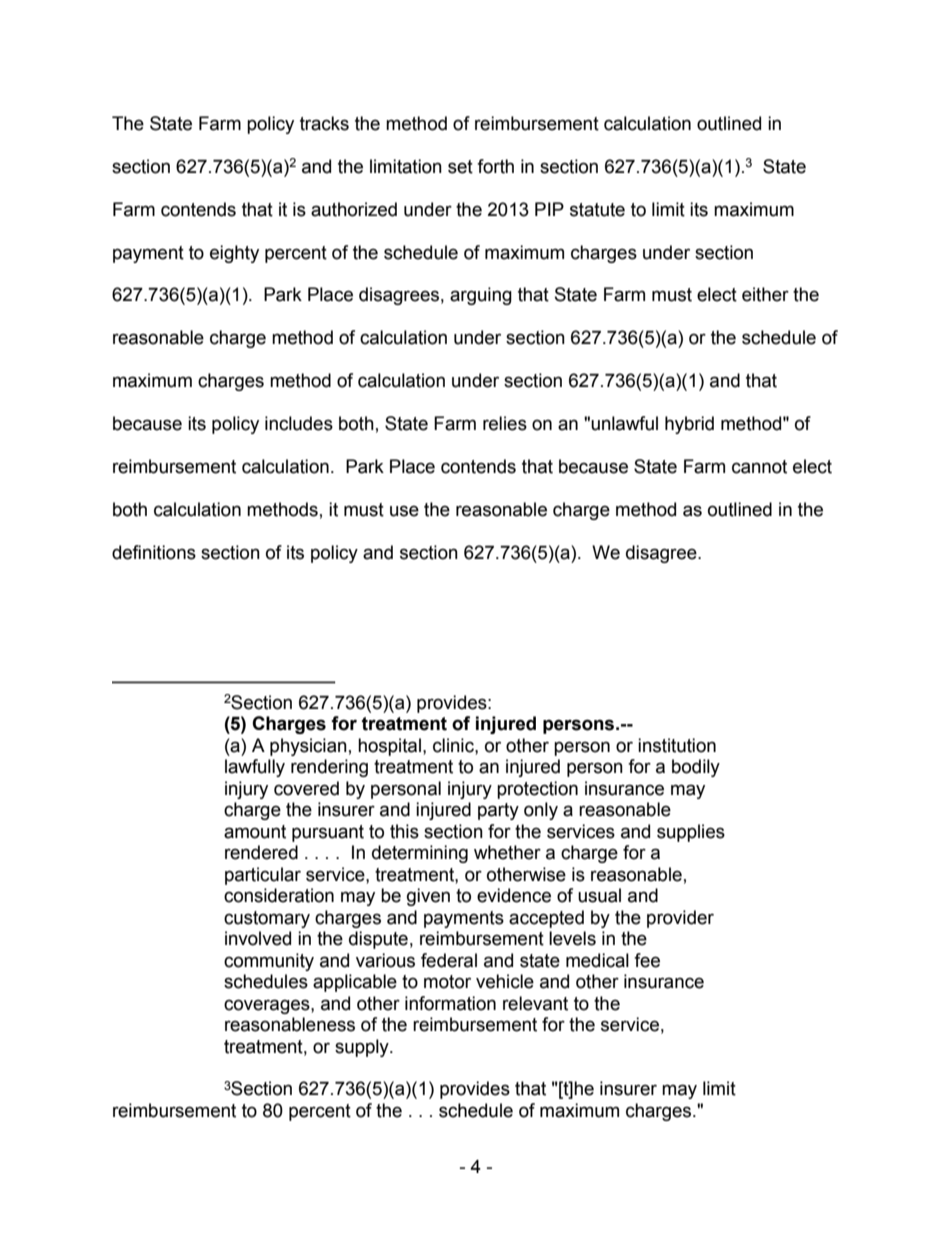  I want to click on information, so click(450, 1003).
